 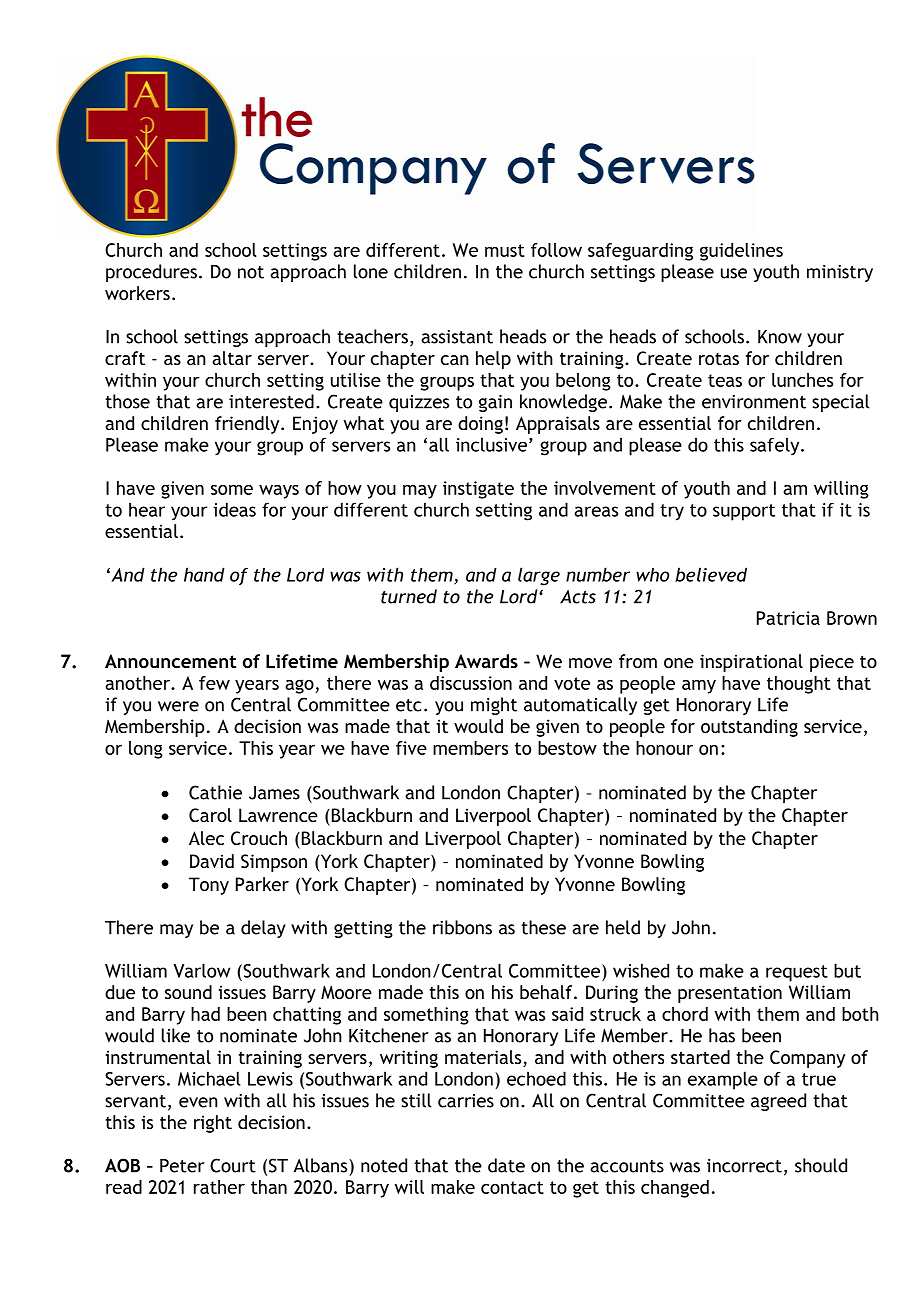 I want to click on believed, so click(x=711, y=574).
